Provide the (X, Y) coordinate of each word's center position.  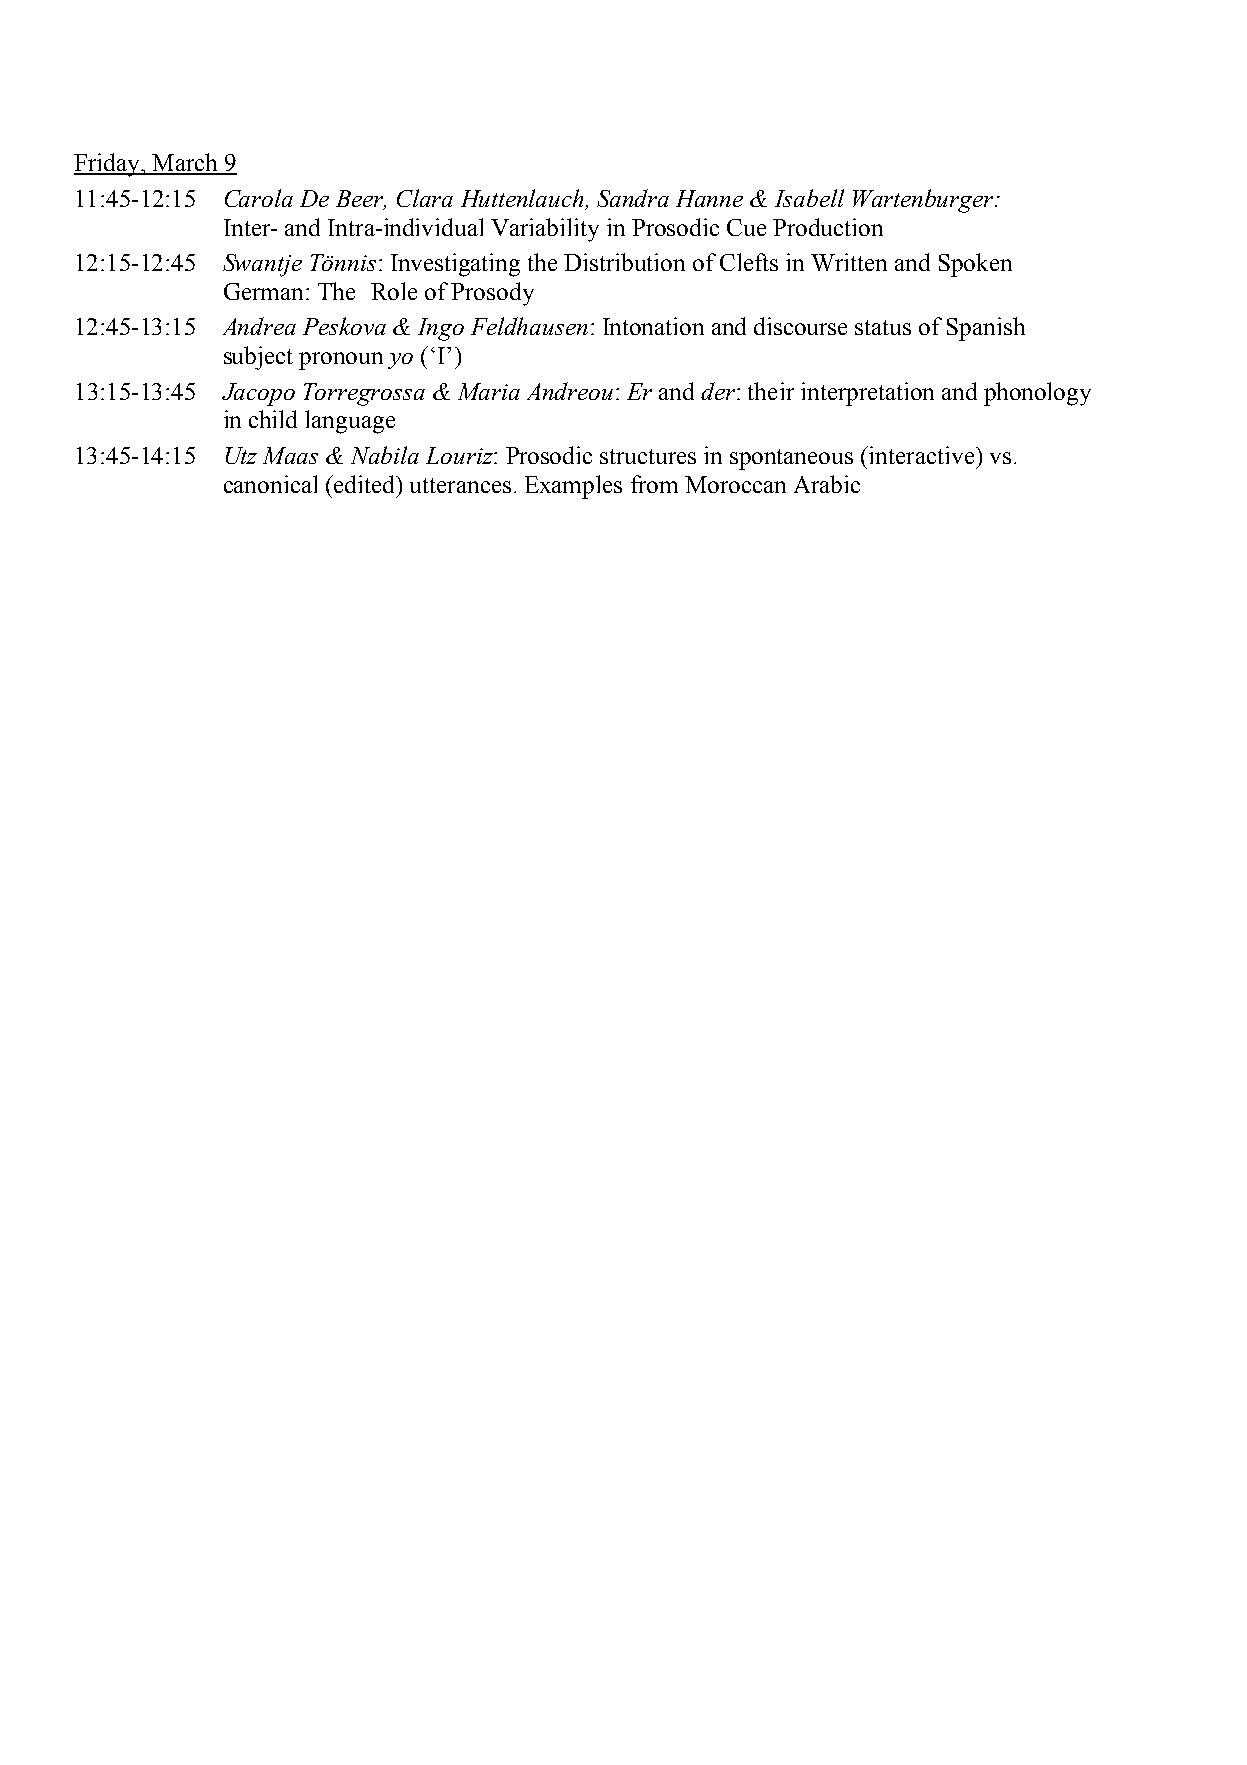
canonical (270, 484)
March (185, 163)
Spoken (975, 265)
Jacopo (258, 394)
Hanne (709, 198)
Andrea (259, 326)
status (883, 327)
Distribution (624, 262)
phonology (1037, 394)
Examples (573, 487)
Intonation (653, 326)
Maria (489, 391)
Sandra (633, 198)
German (263, 291)
